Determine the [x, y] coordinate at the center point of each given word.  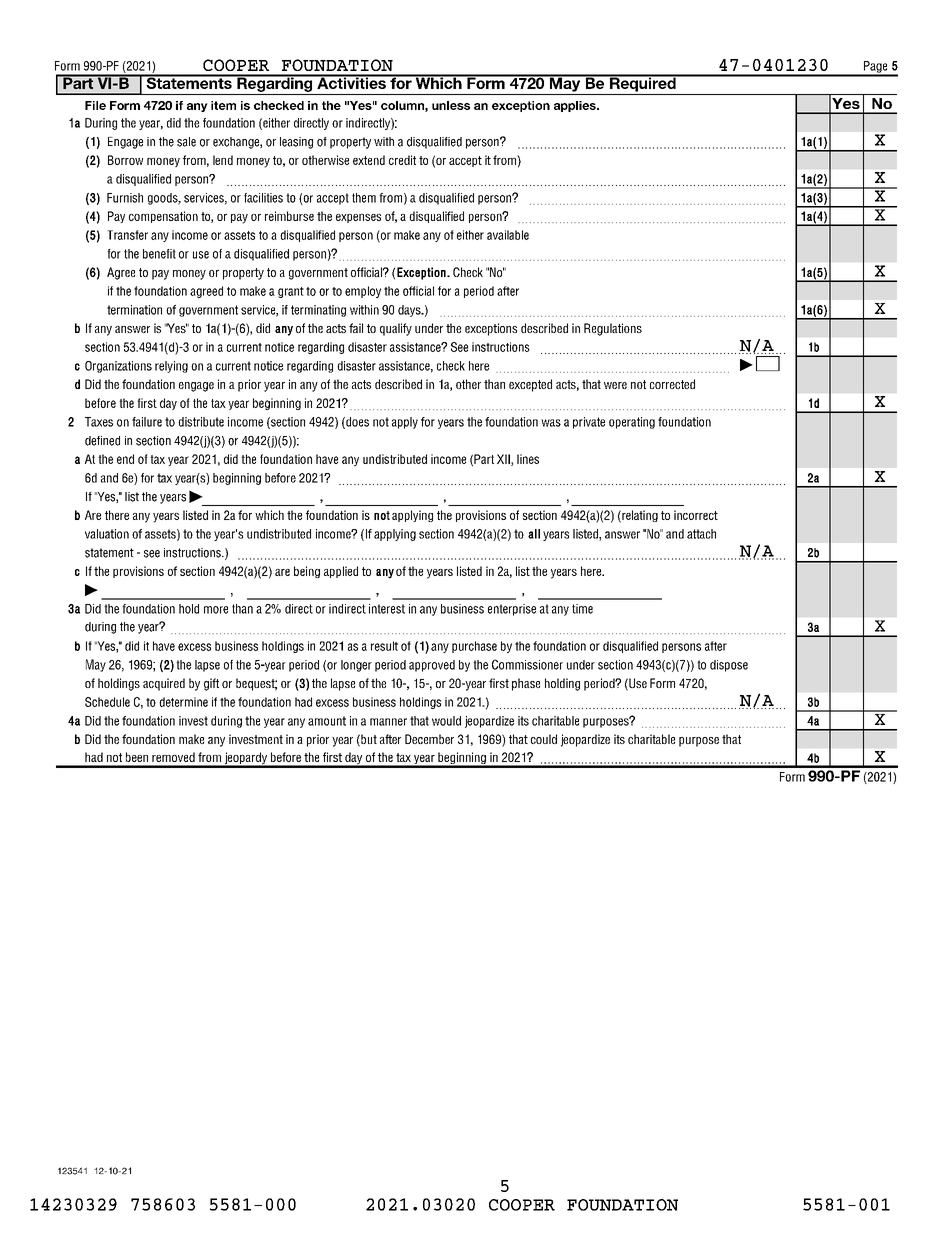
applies [576, 106]
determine [183, 702]
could [544, 739]
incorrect [696, 515]
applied [341, 572]
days [410, 311]
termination [134, 310]
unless [451, 105]
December [429, 739]
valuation [107, 534]
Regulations [613, 329]
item [223, 105]
